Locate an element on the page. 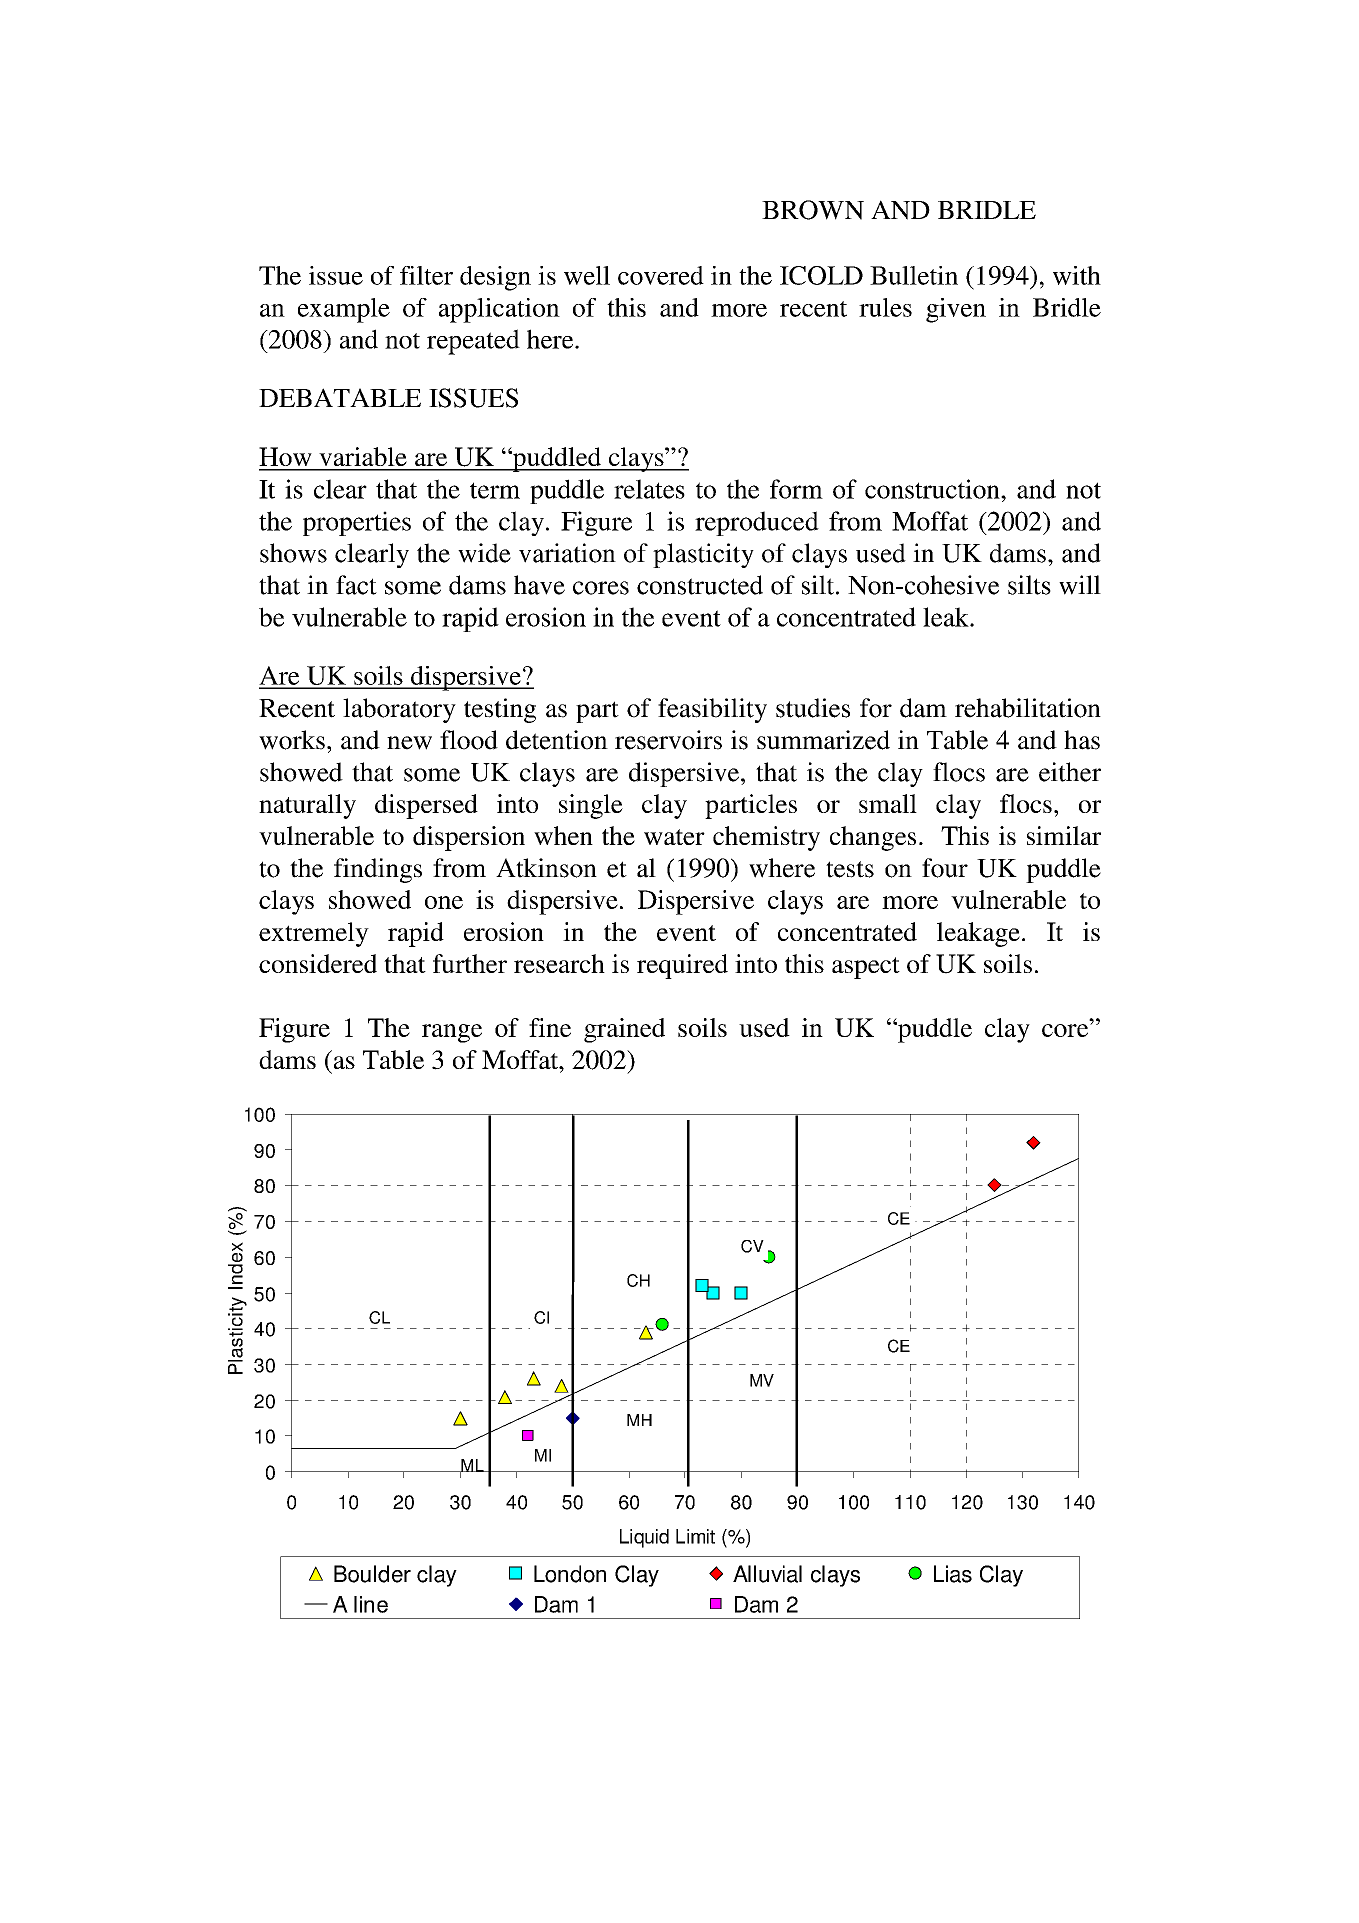 This image has width=1359, height=1923. four is located at coordinates (945, 868).
